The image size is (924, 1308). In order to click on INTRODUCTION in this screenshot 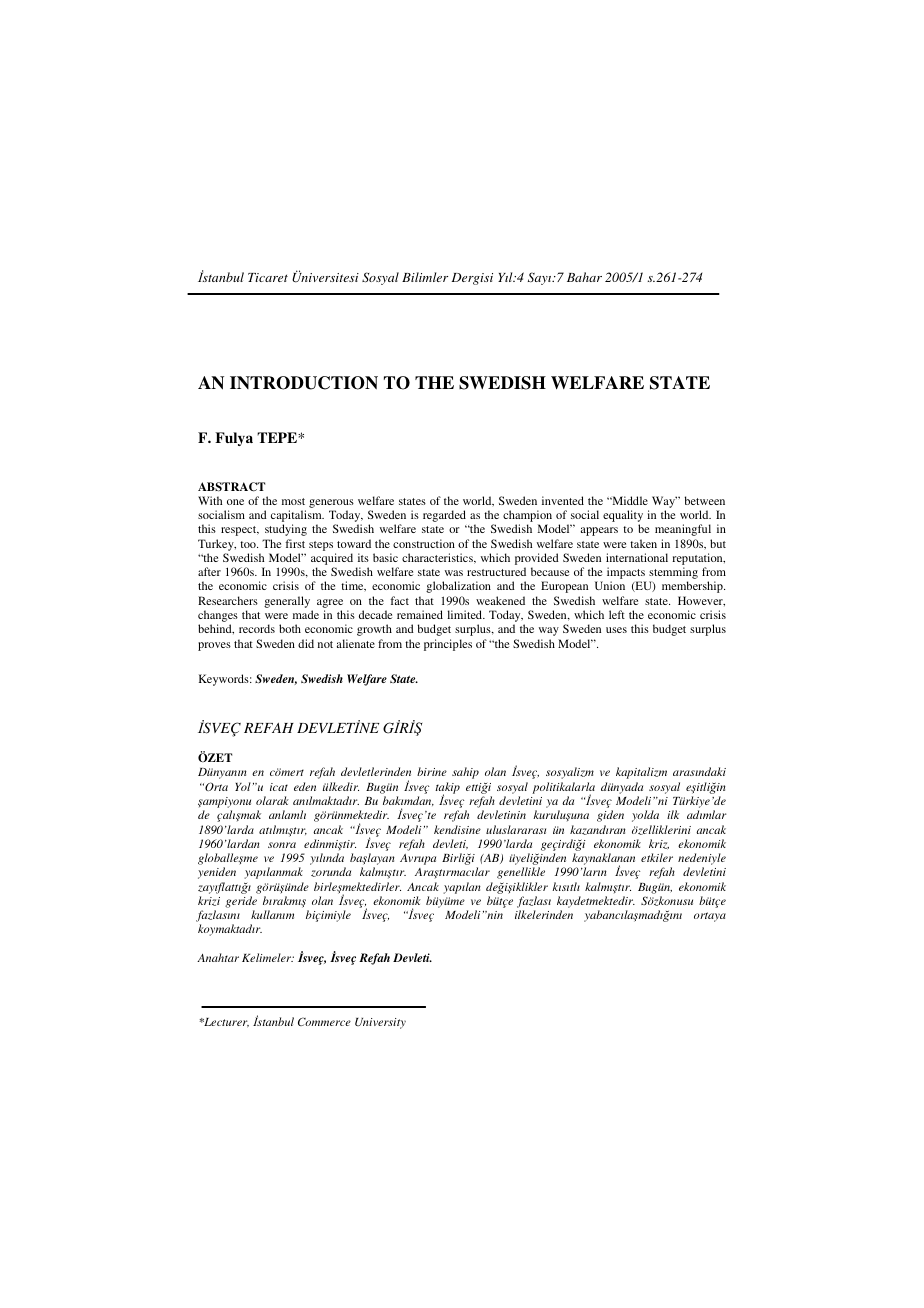, I will do `click(304, 383)`.
